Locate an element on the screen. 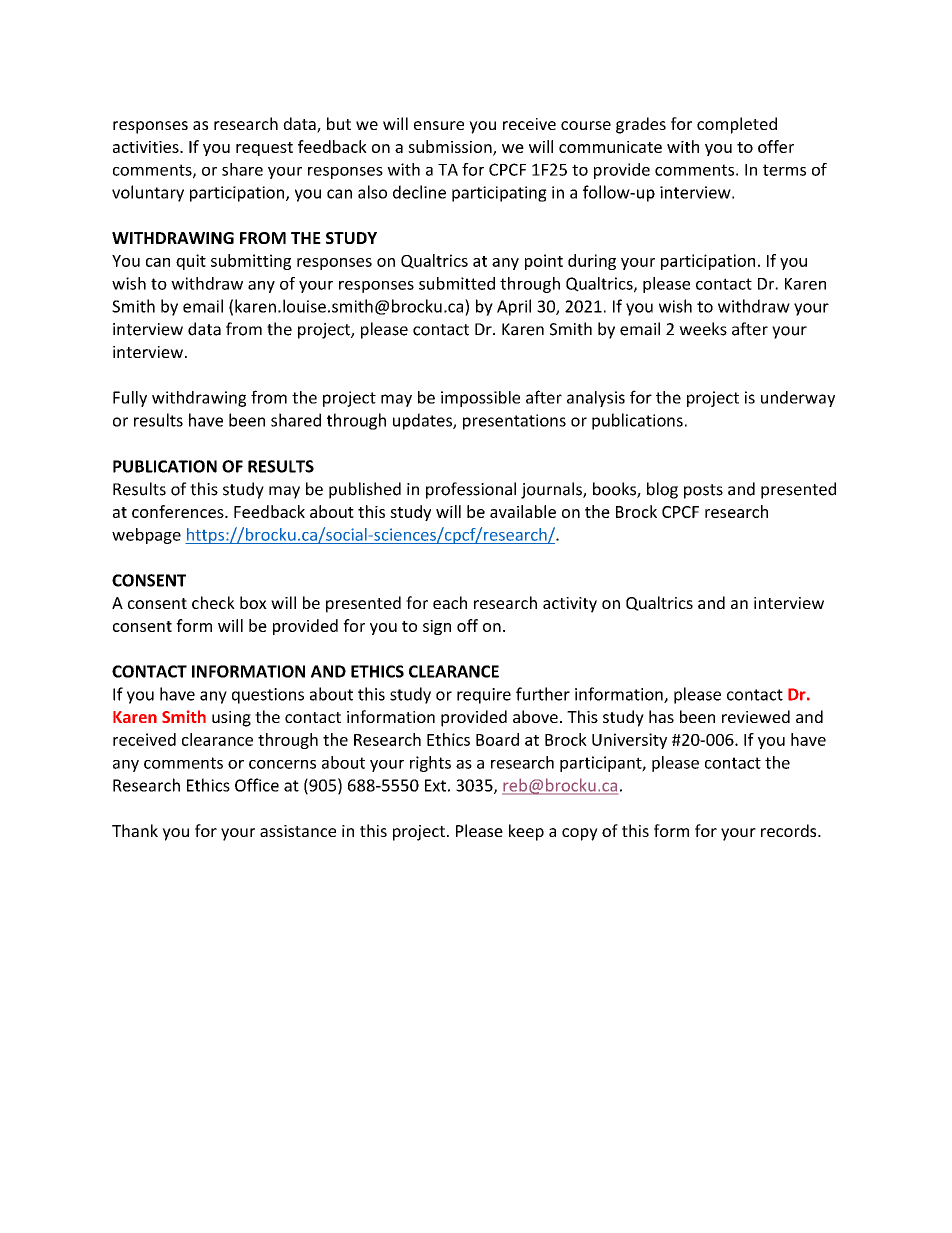 This screenshot has width=952, height=1233. submission is located at coordinates (451, 147).
